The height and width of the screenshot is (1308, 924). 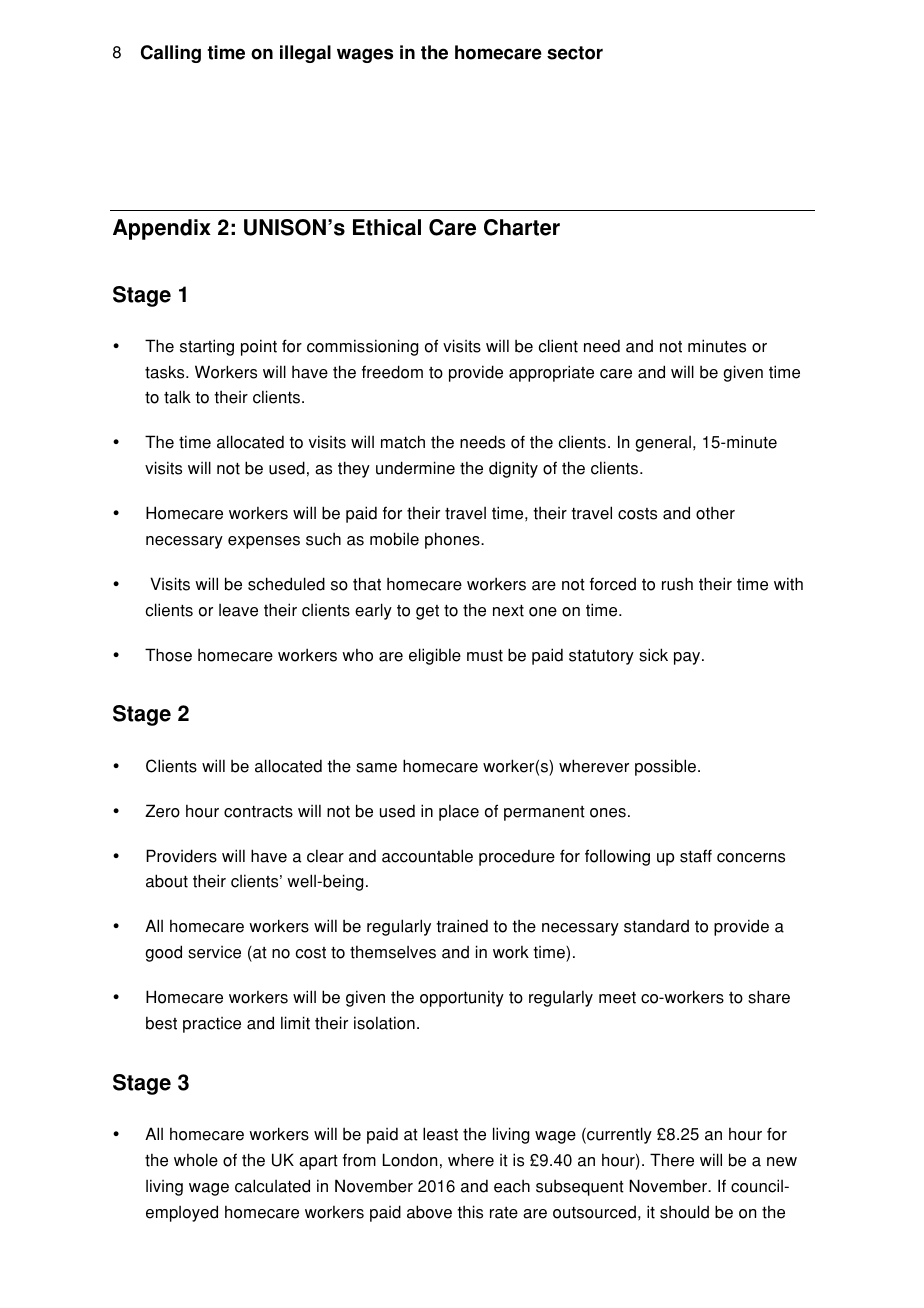 What do you see at coordinates (238, 610) in the screenshot?
I see `leave` at bounding box center [238, 610].
